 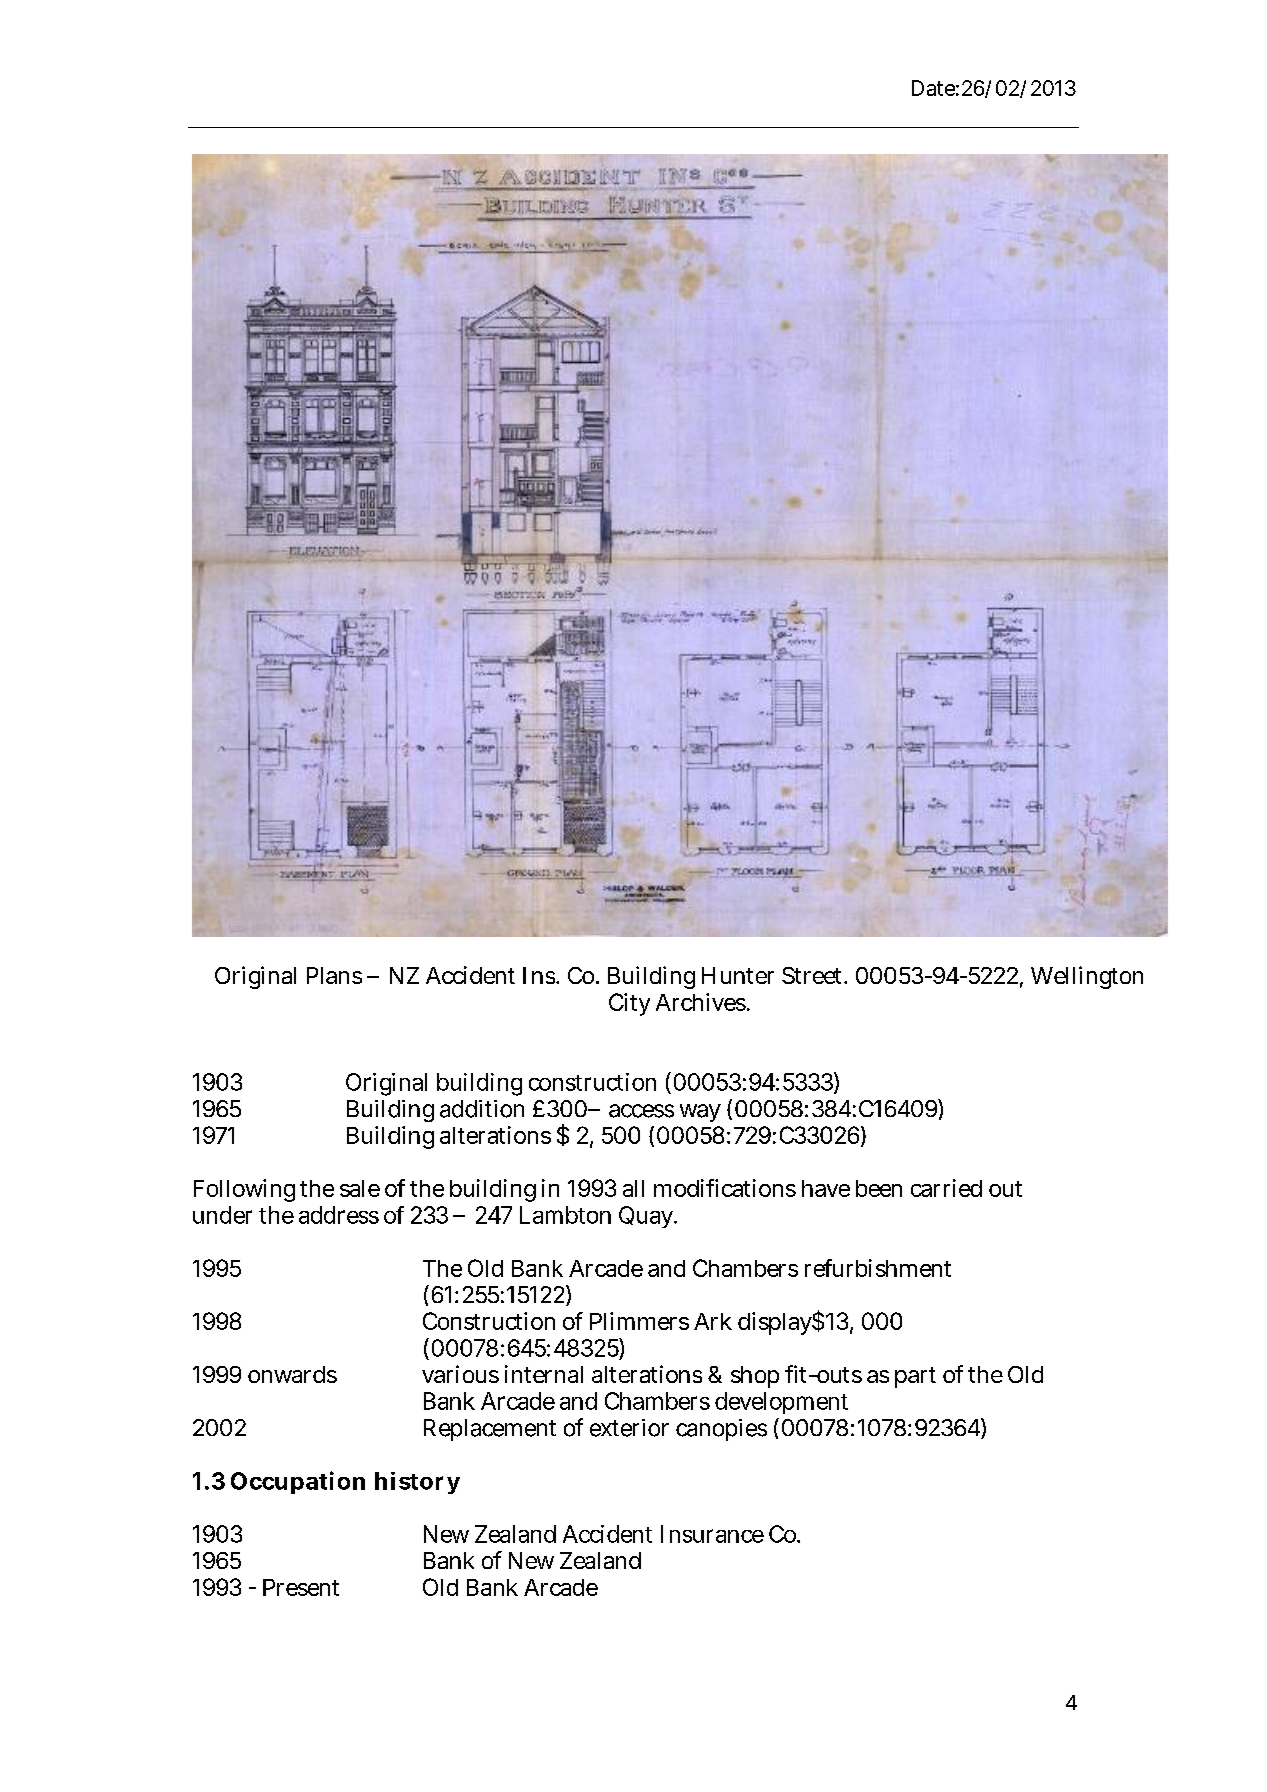 I want to click on Present, so click(x=301, y=1587).
